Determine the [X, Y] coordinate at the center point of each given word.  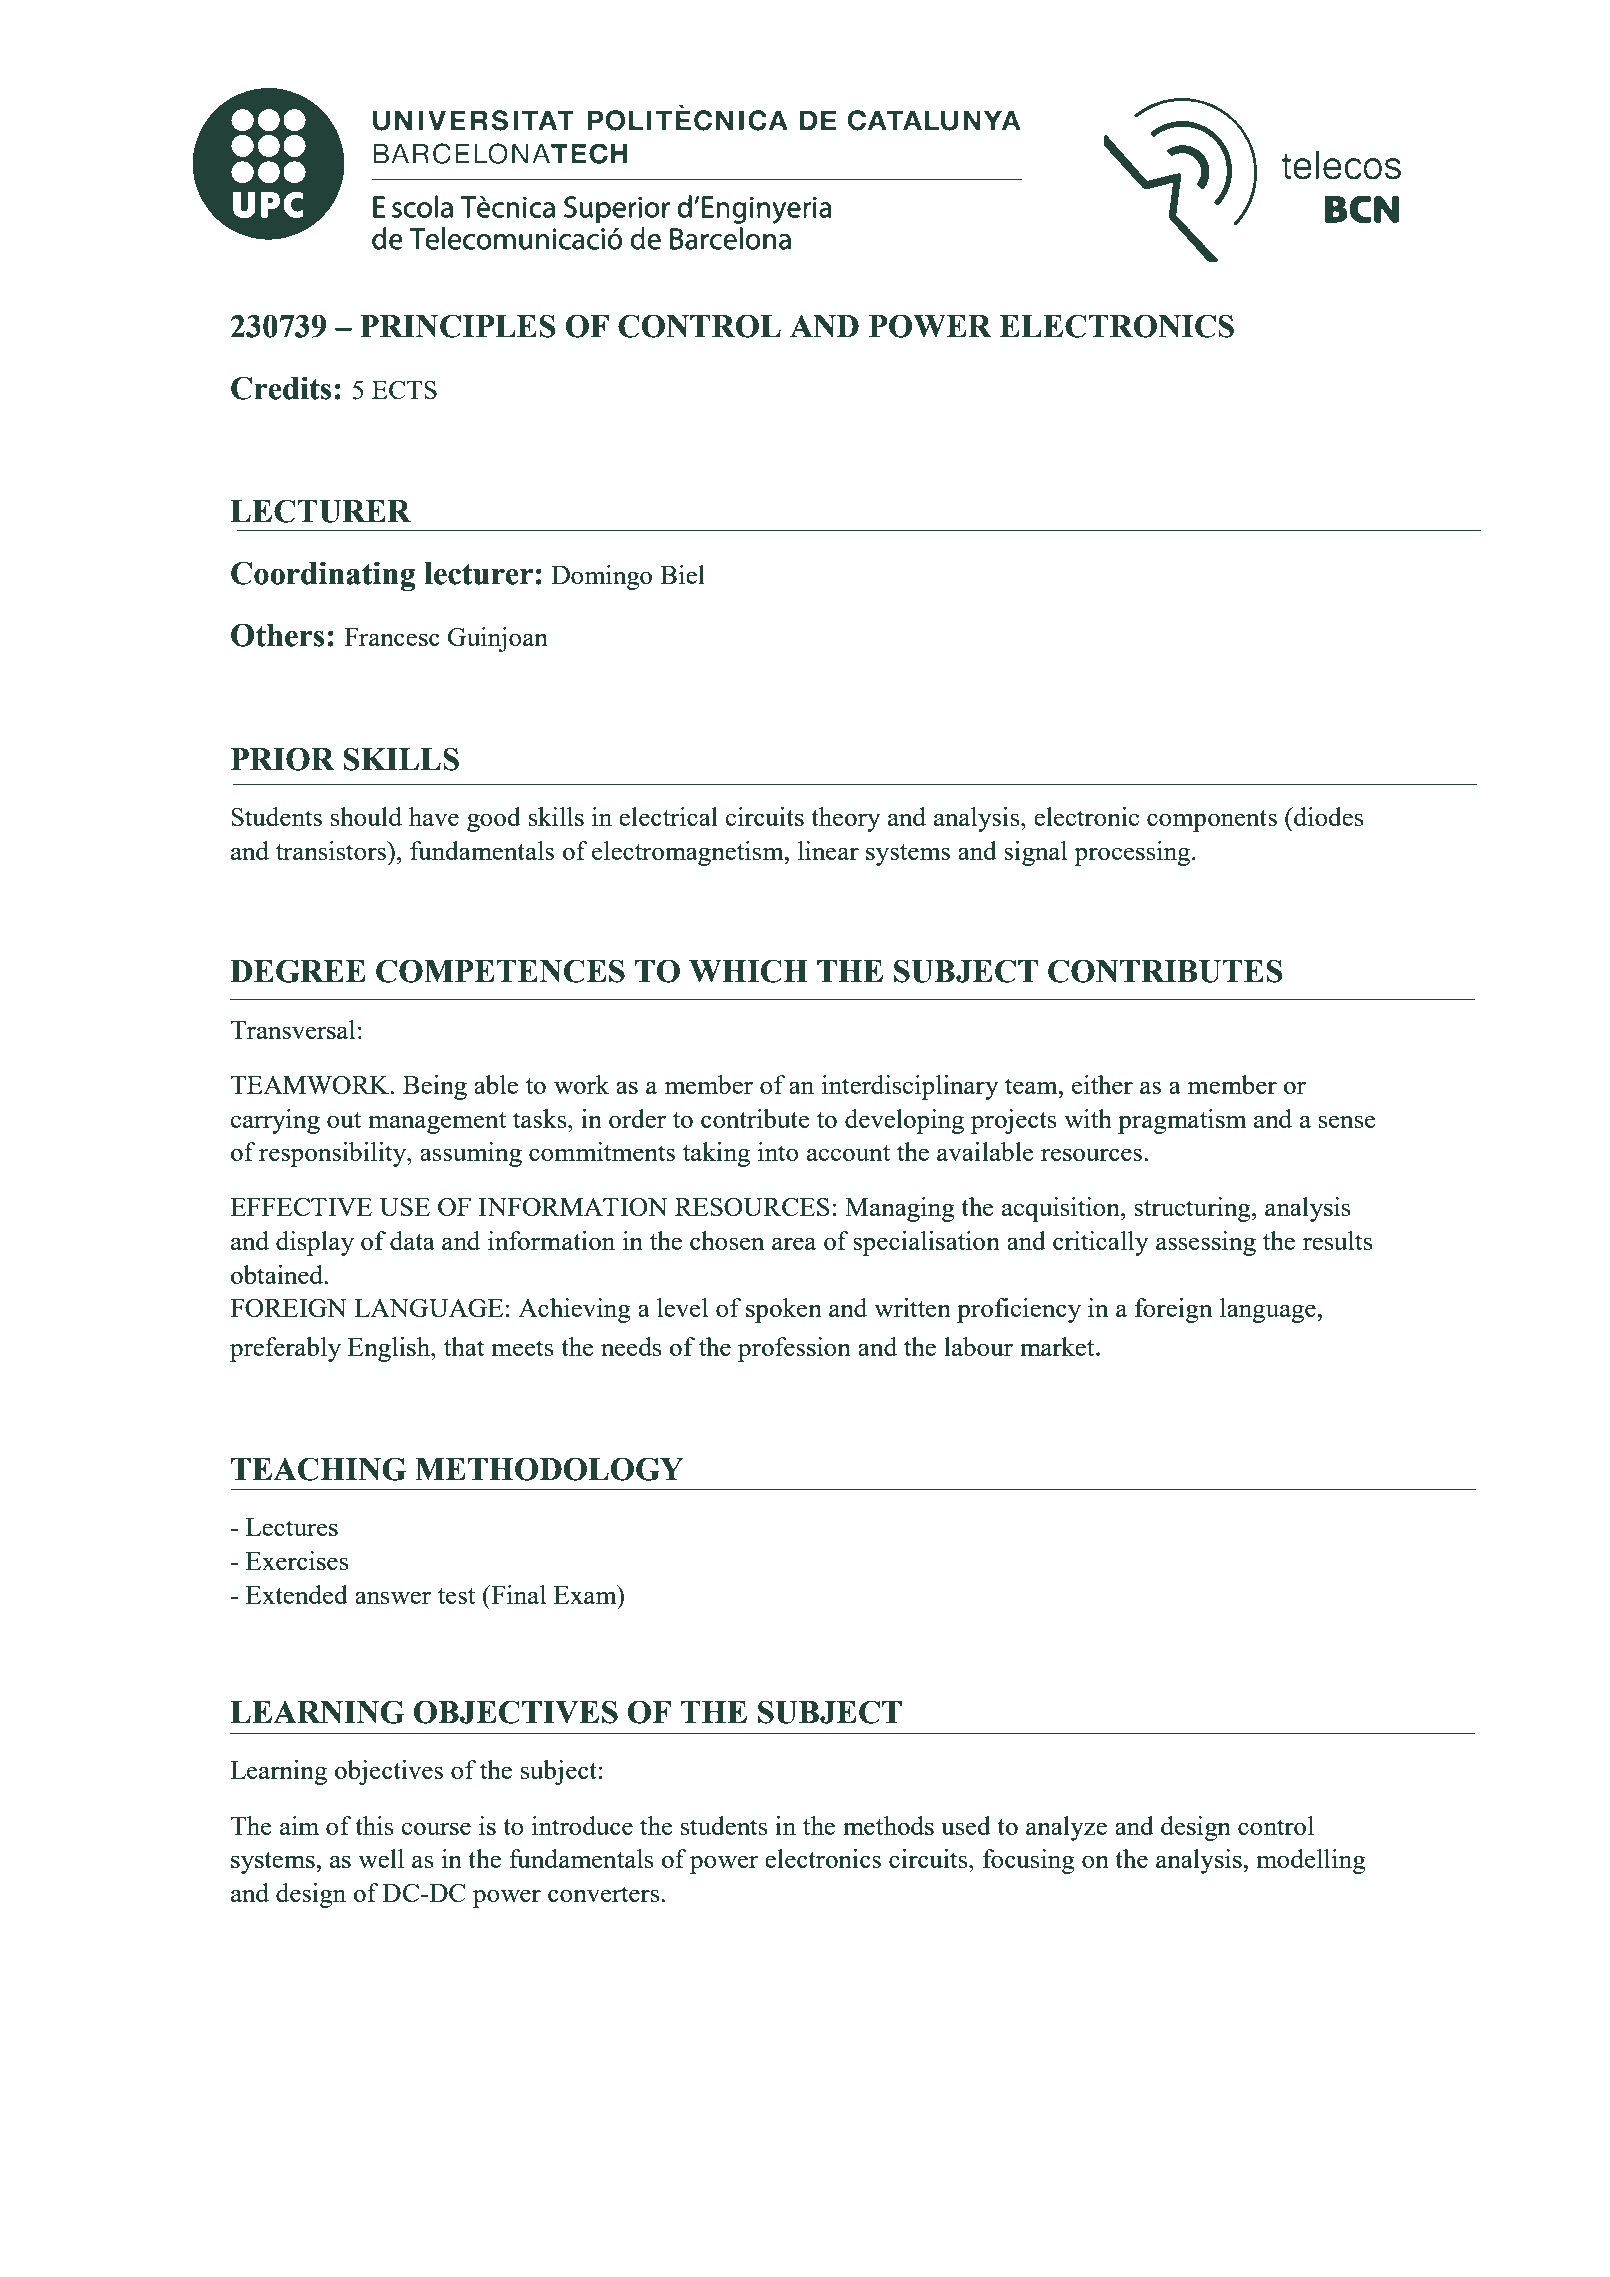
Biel [682, 574]
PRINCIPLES [457, 326]
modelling [1311, 1861]
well [381, 1858]
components [1212, 821]
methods [888, 1825]
